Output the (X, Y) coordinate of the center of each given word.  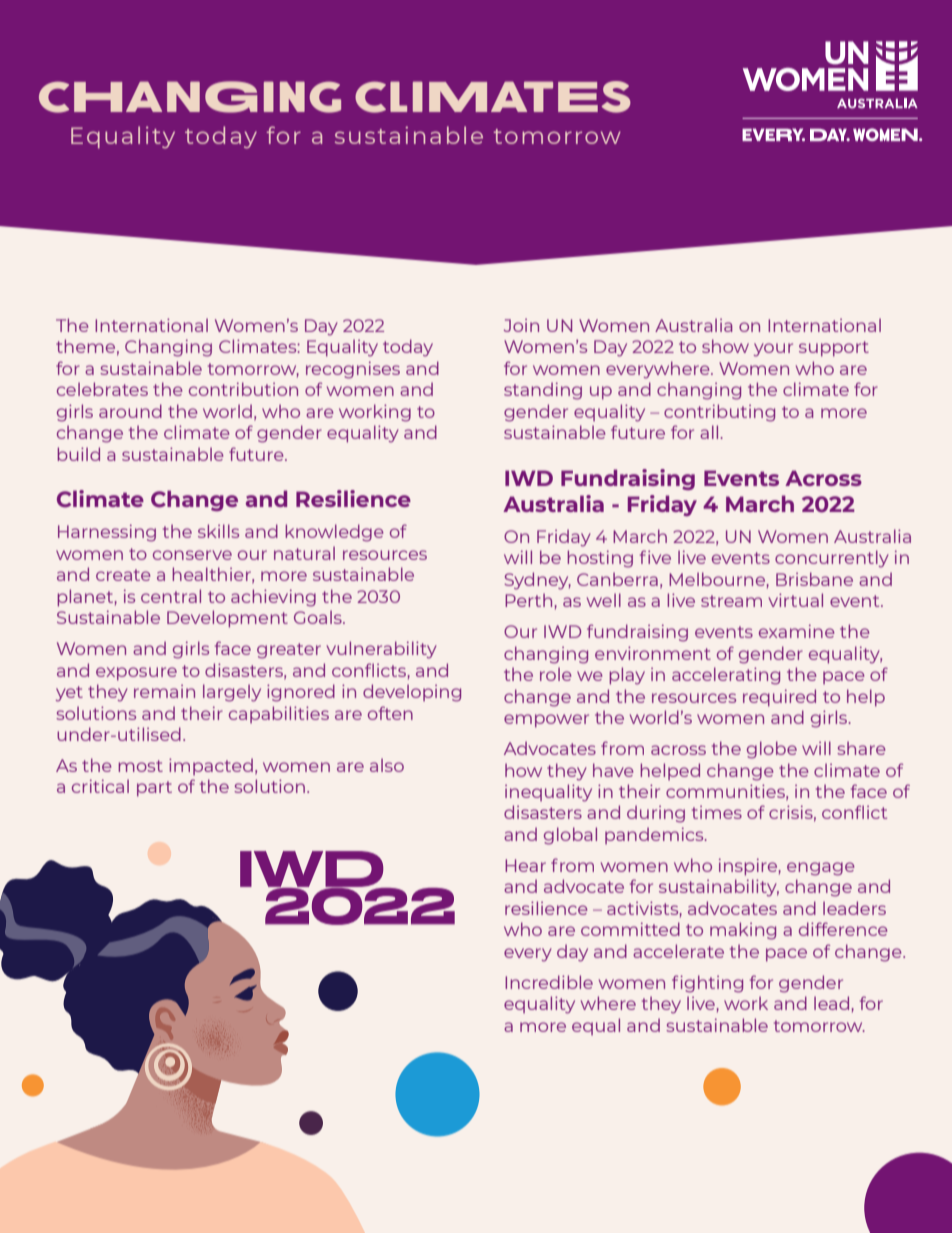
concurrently (832, 559)
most (140, 766)
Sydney (537, 581)
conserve (192, 555)
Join (521, 325)
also (387, 765)
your (773, 350)
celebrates (102, 389)
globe (772, 750)
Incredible (549, 982)
